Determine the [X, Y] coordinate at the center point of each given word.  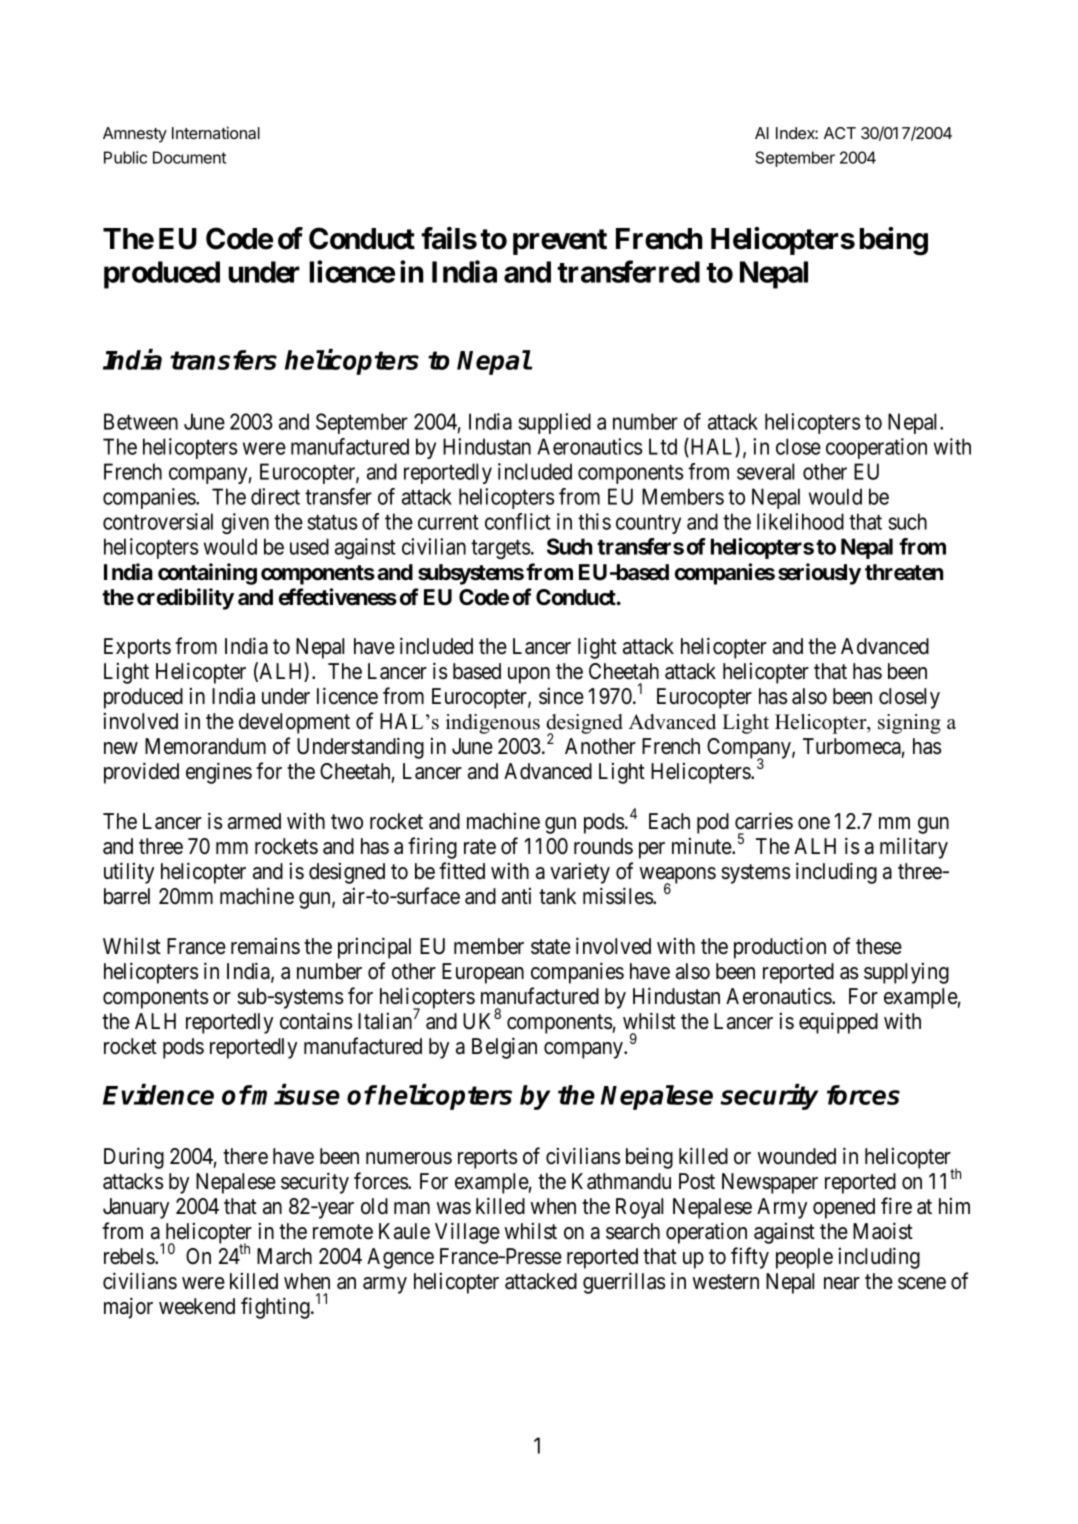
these [879, 946]
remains [265, 946]
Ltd [663, 446]
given [245, 523]
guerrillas [624, 1283]
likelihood [800, 521]
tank [557, 896]
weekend [197, 1306]
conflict [518, 521]
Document [189, 157]
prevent [560, 242]
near [842, 1283]
